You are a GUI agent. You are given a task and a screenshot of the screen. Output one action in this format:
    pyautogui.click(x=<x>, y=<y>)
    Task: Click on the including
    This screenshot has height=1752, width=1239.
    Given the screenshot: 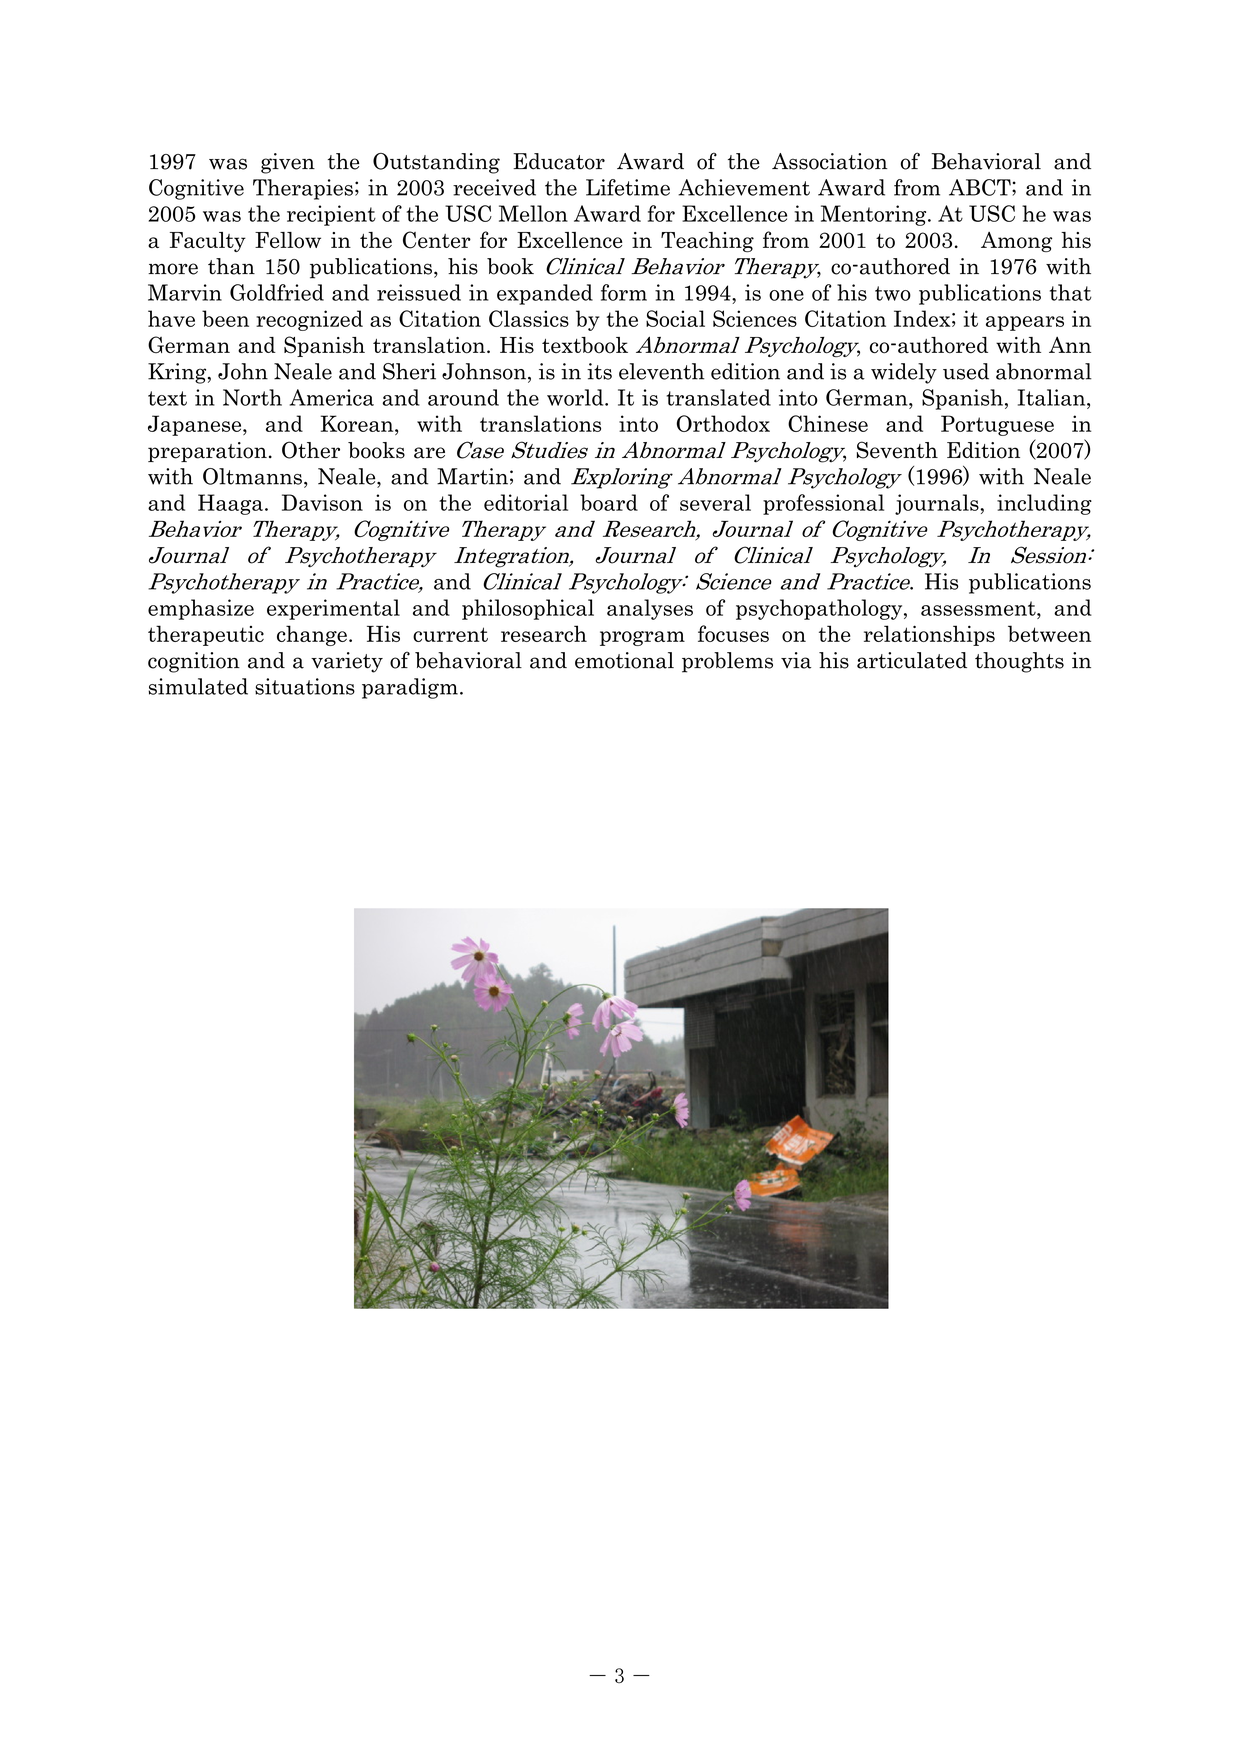 What is the action you would take?
    pyautogui.click(x=1044, y=504)
